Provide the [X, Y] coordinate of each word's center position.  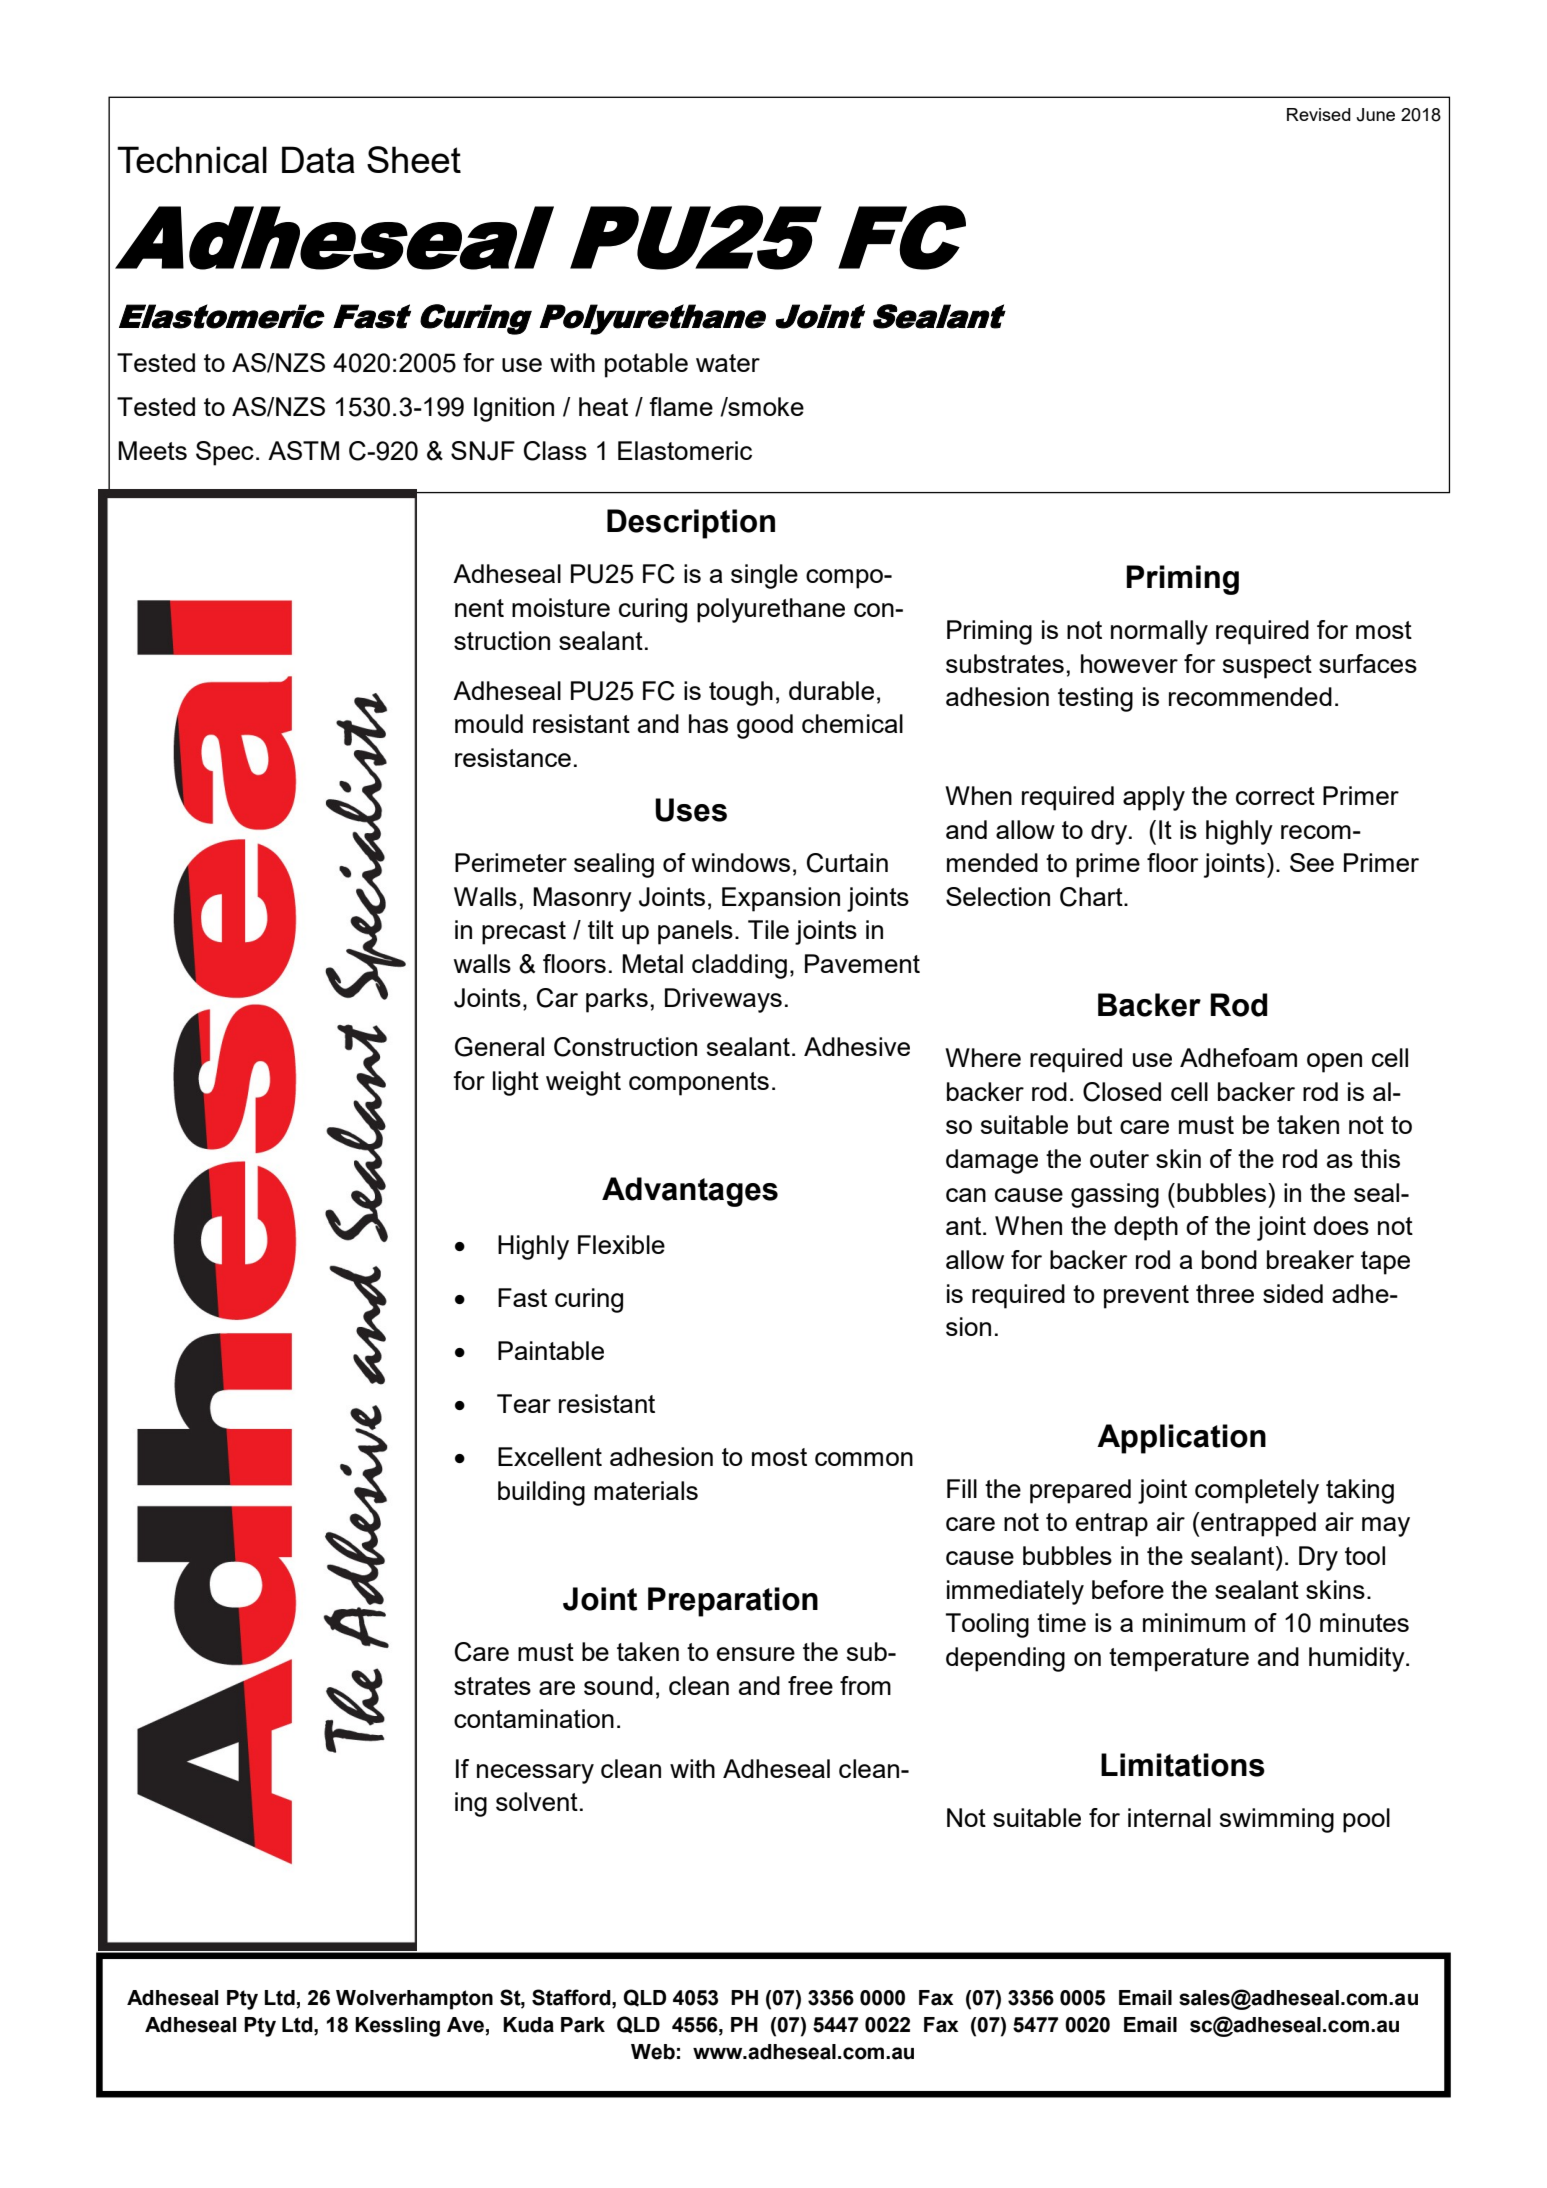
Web [653, 2052]
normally [1159, 632]
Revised [1319, 114]
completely [1257, 1491]
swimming [1277, 1820]
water [728, 363]
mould [489, 723]
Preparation [733, 1602]
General [499, 1047]
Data [318, 159]
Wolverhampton [414, 2000]
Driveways [723, 1000]
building [541, 1493]
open [1334, 1063]
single [764, 576]
